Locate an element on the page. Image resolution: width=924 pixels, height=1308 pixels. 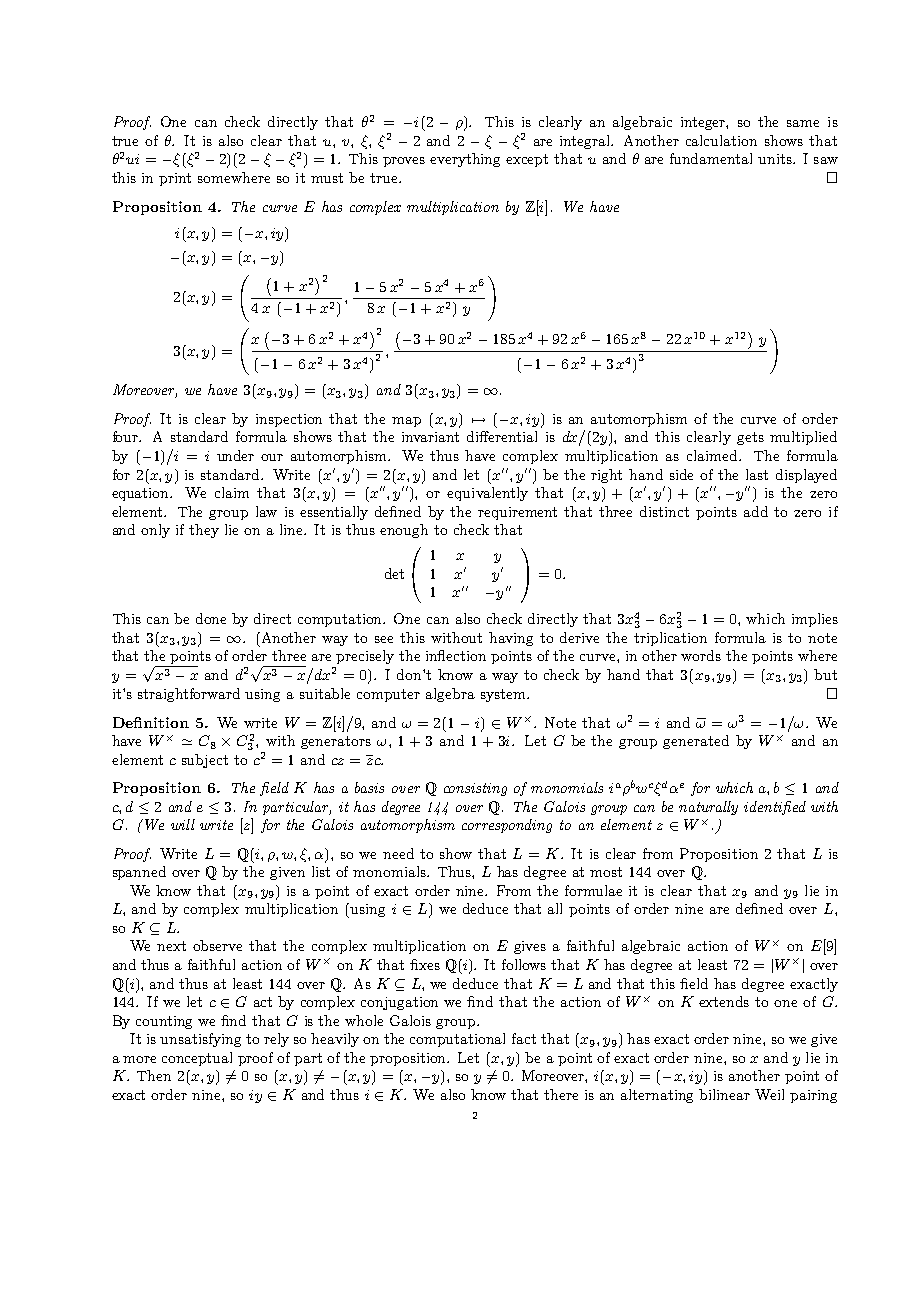
conceptual is located at coordinates (197, 1059).
